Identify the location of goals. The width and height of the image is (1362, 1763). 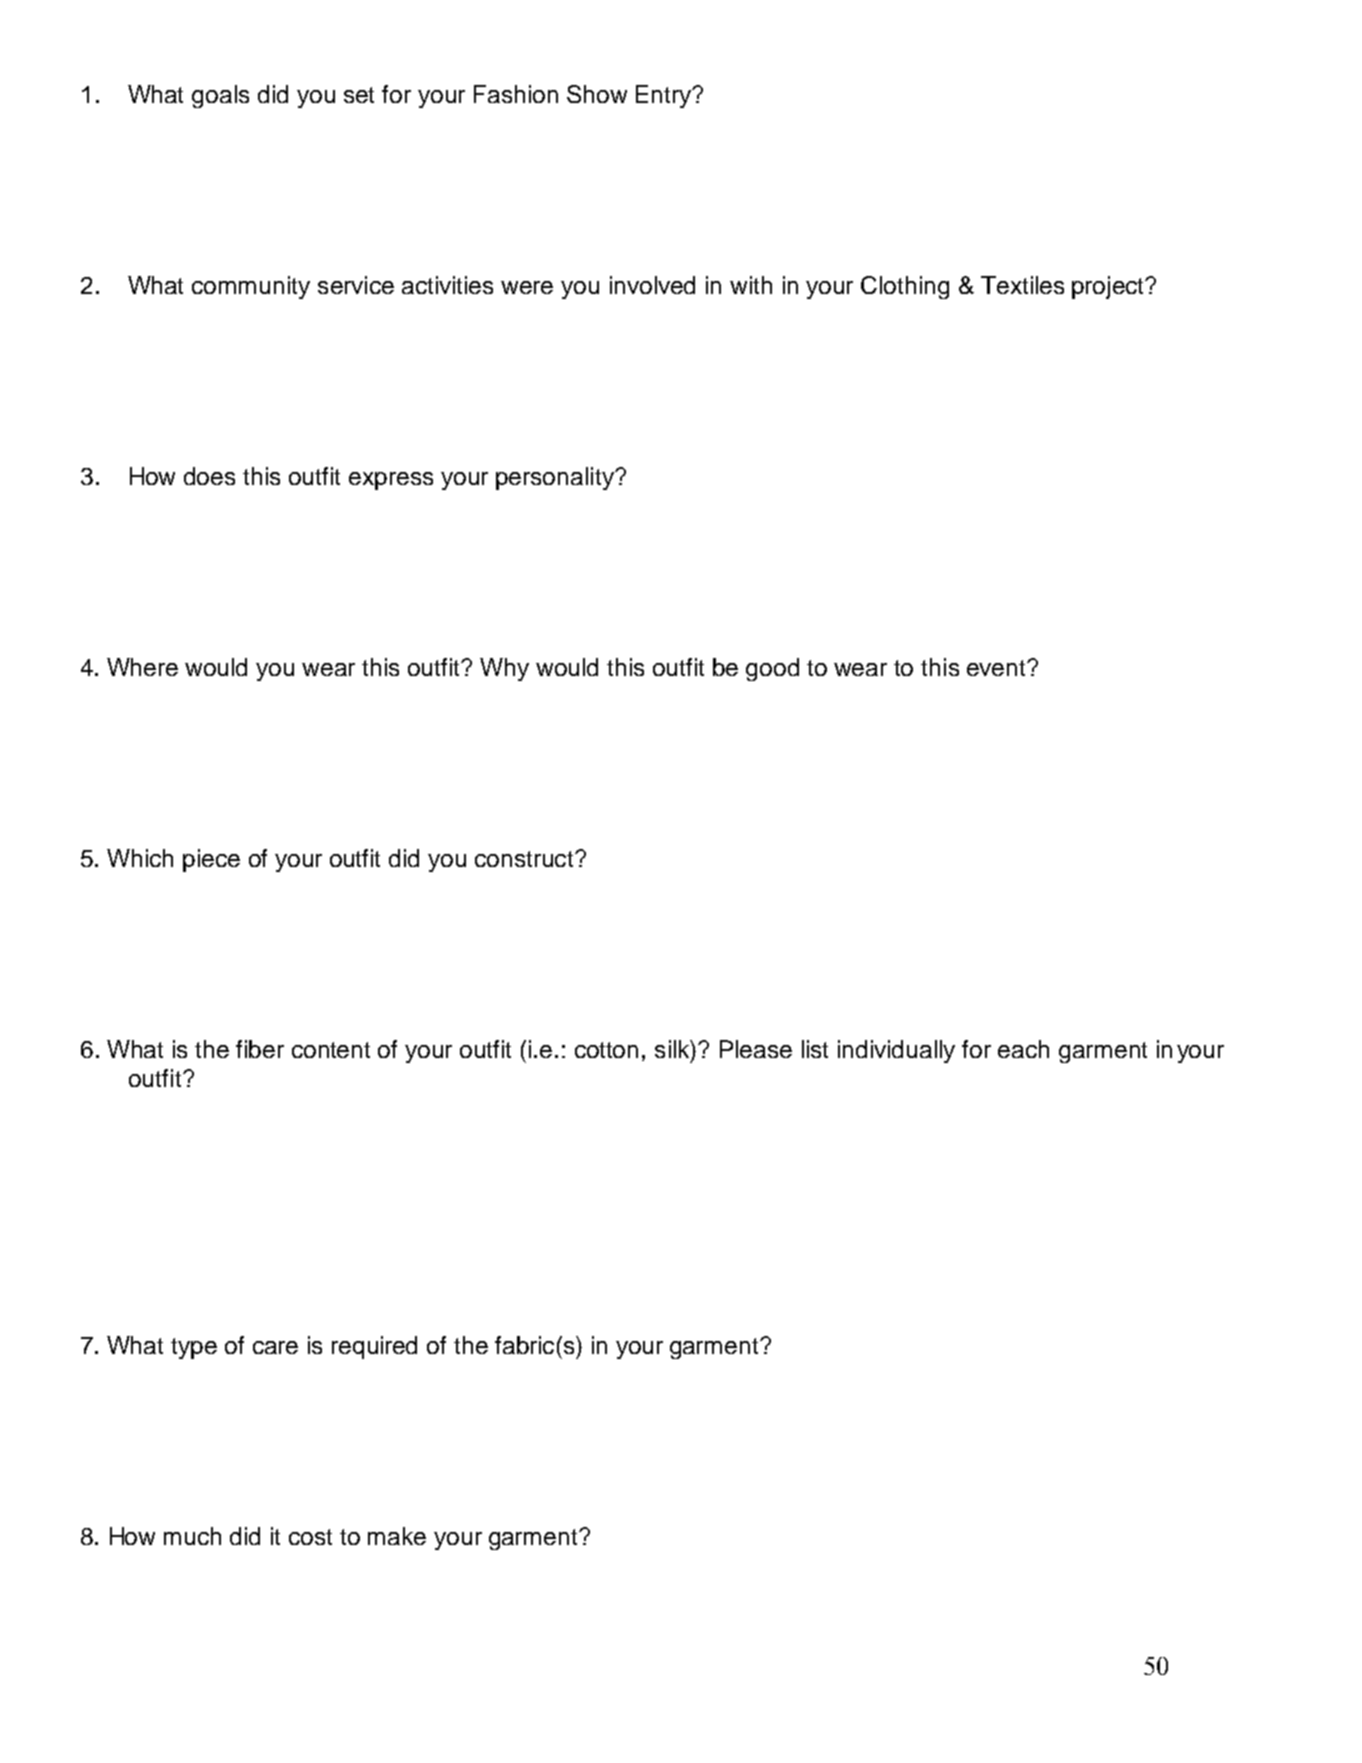
(220, 96).
